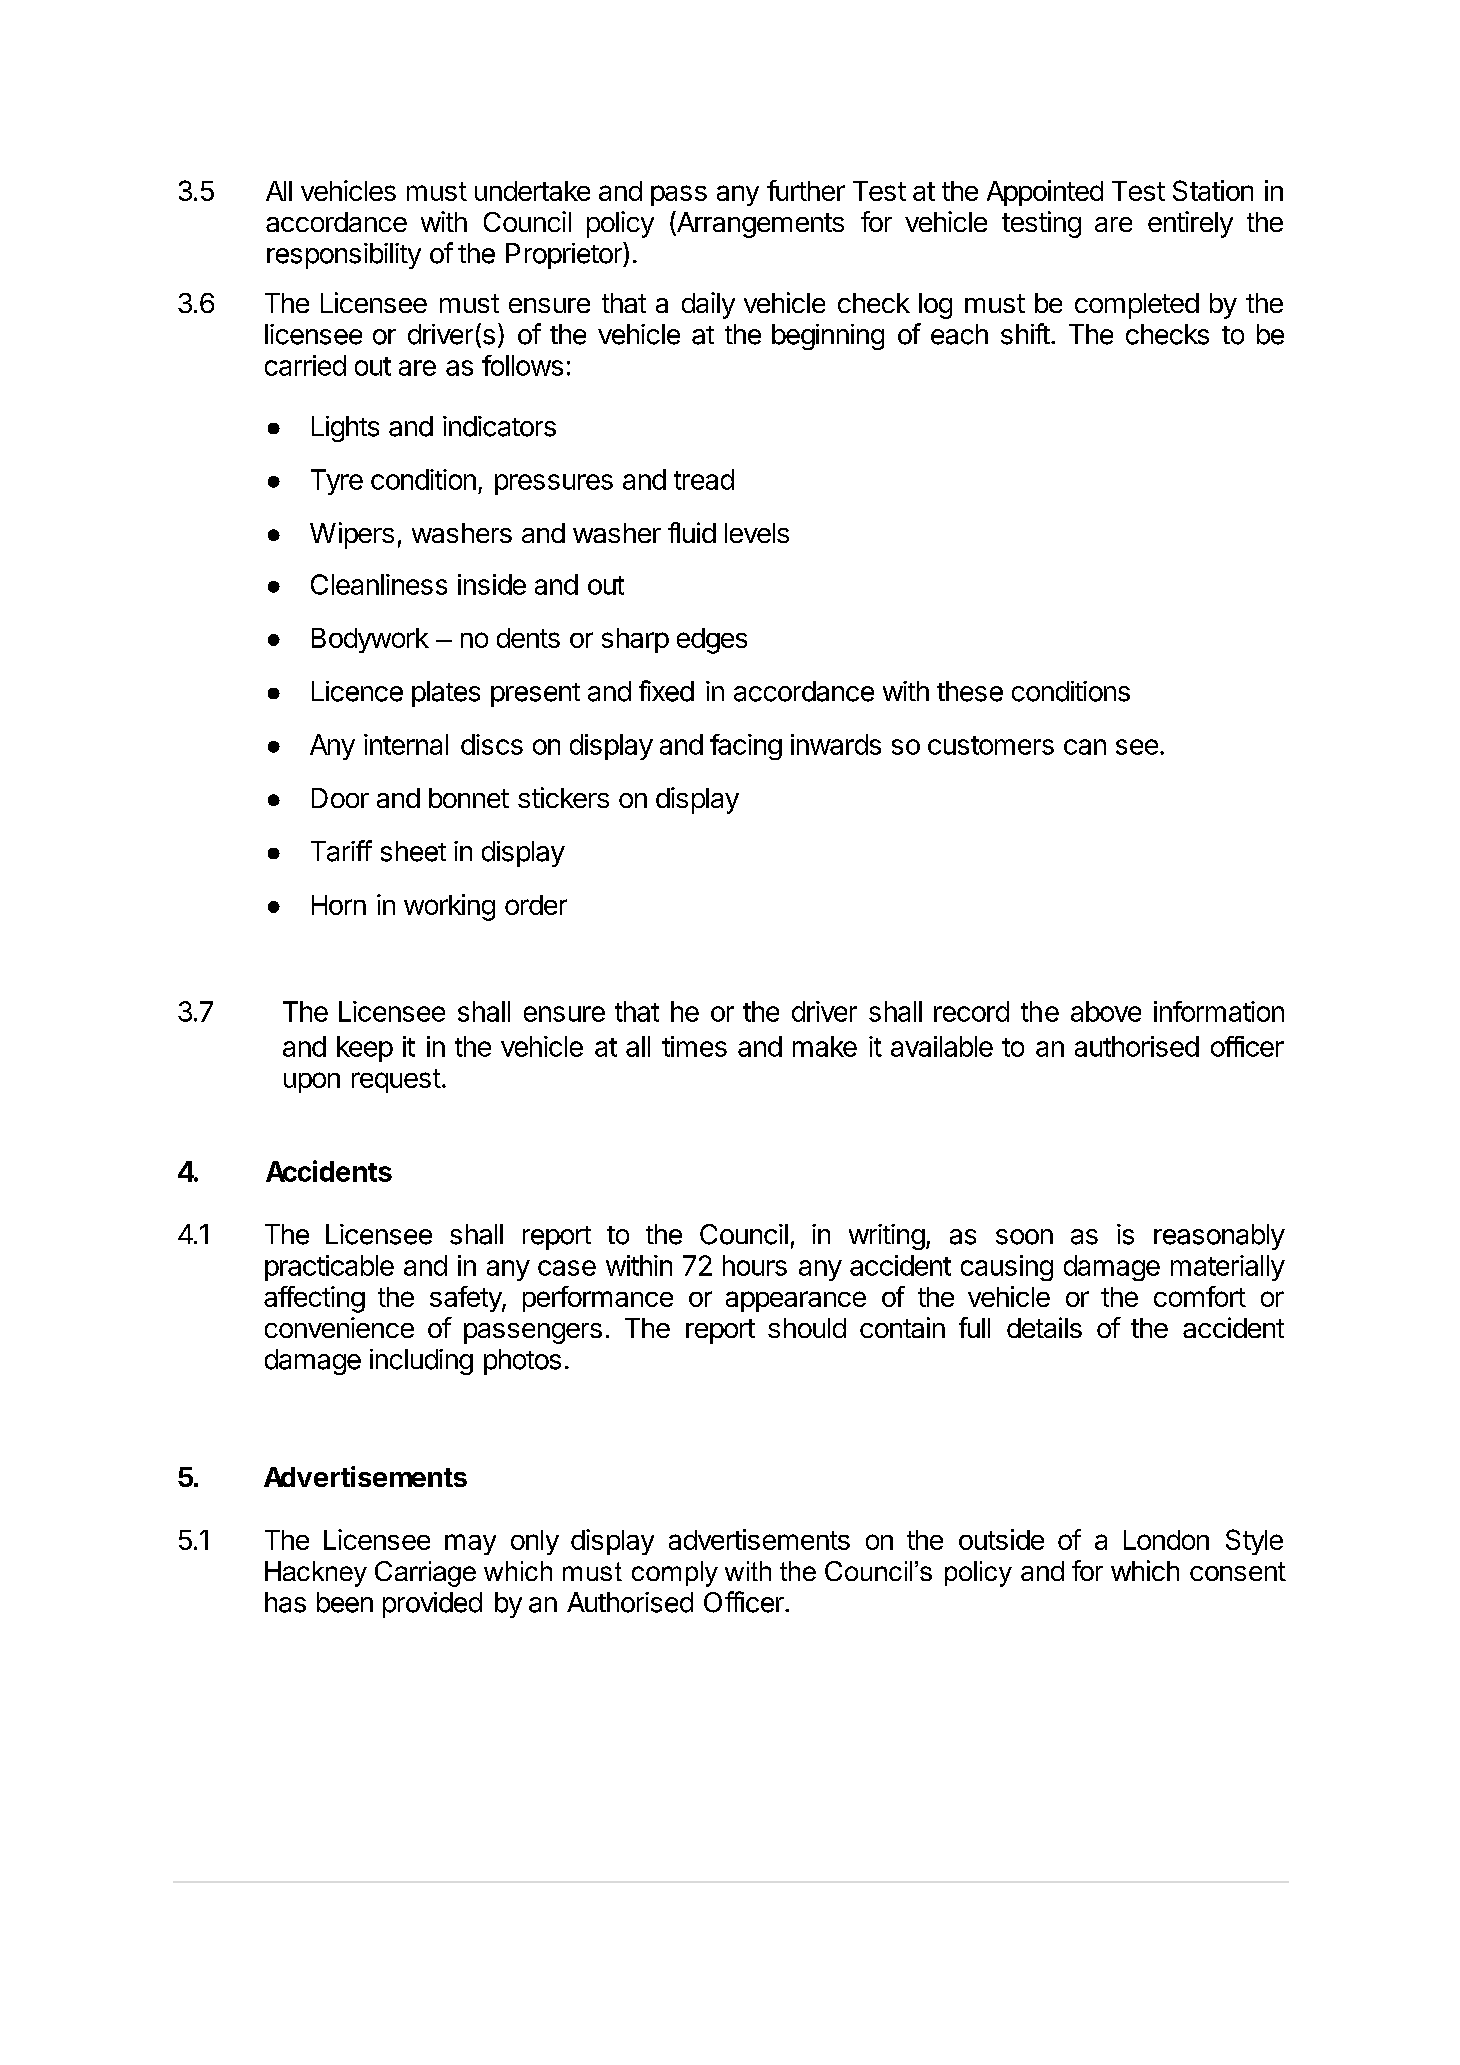 The image size is (1460, 2065). I want to click on levels, so click(757, 533).
